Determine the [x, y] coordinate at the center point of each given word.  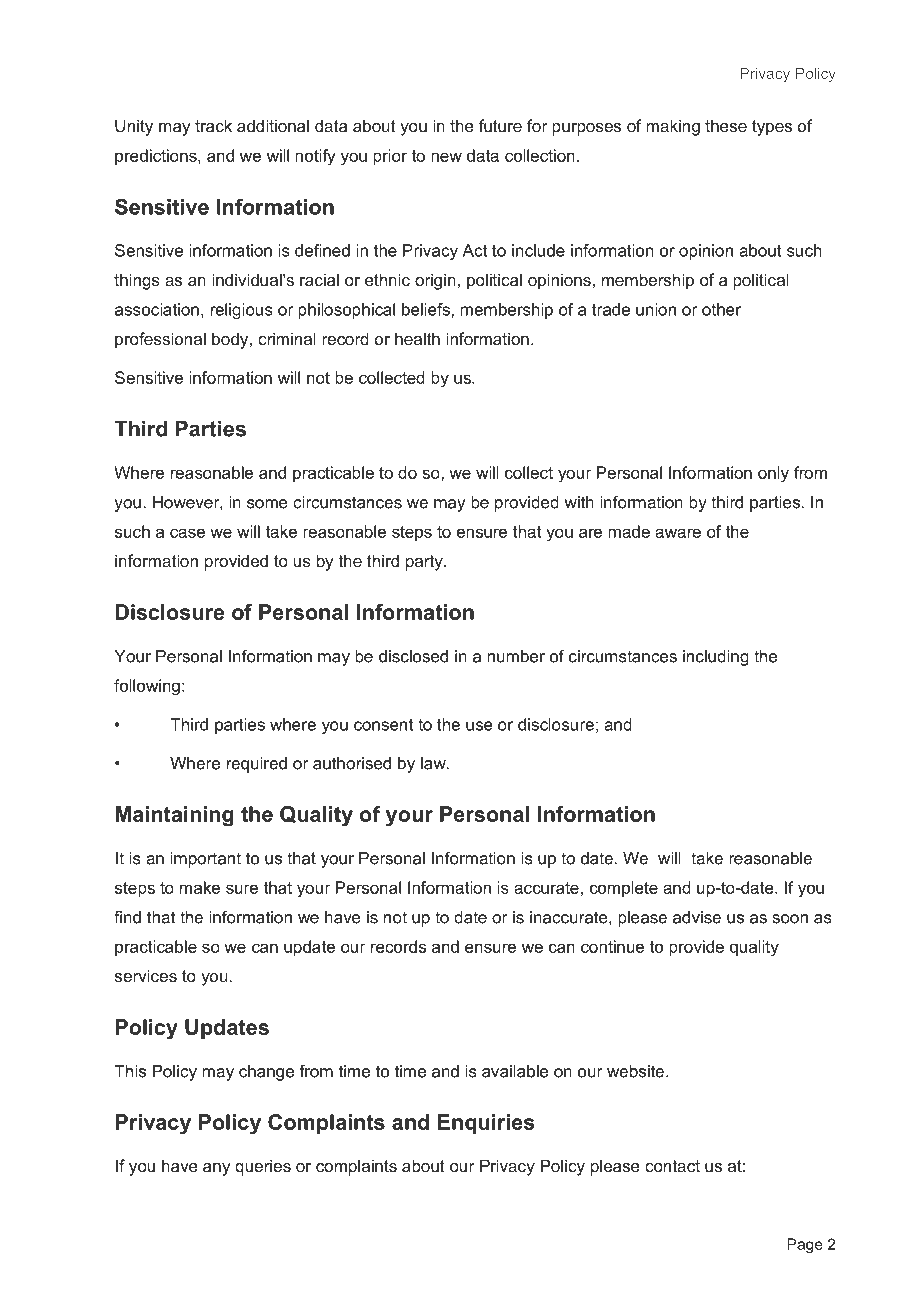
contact [672, 1166]
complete [624, 889]
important [206, 860]
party [425, 563]
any [217, 1169]
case [187, 533]
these [726, 125]
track [213, 125]
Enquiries [486, 1124]
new [446, 157]
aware [678, 533]
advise [697, 917]
